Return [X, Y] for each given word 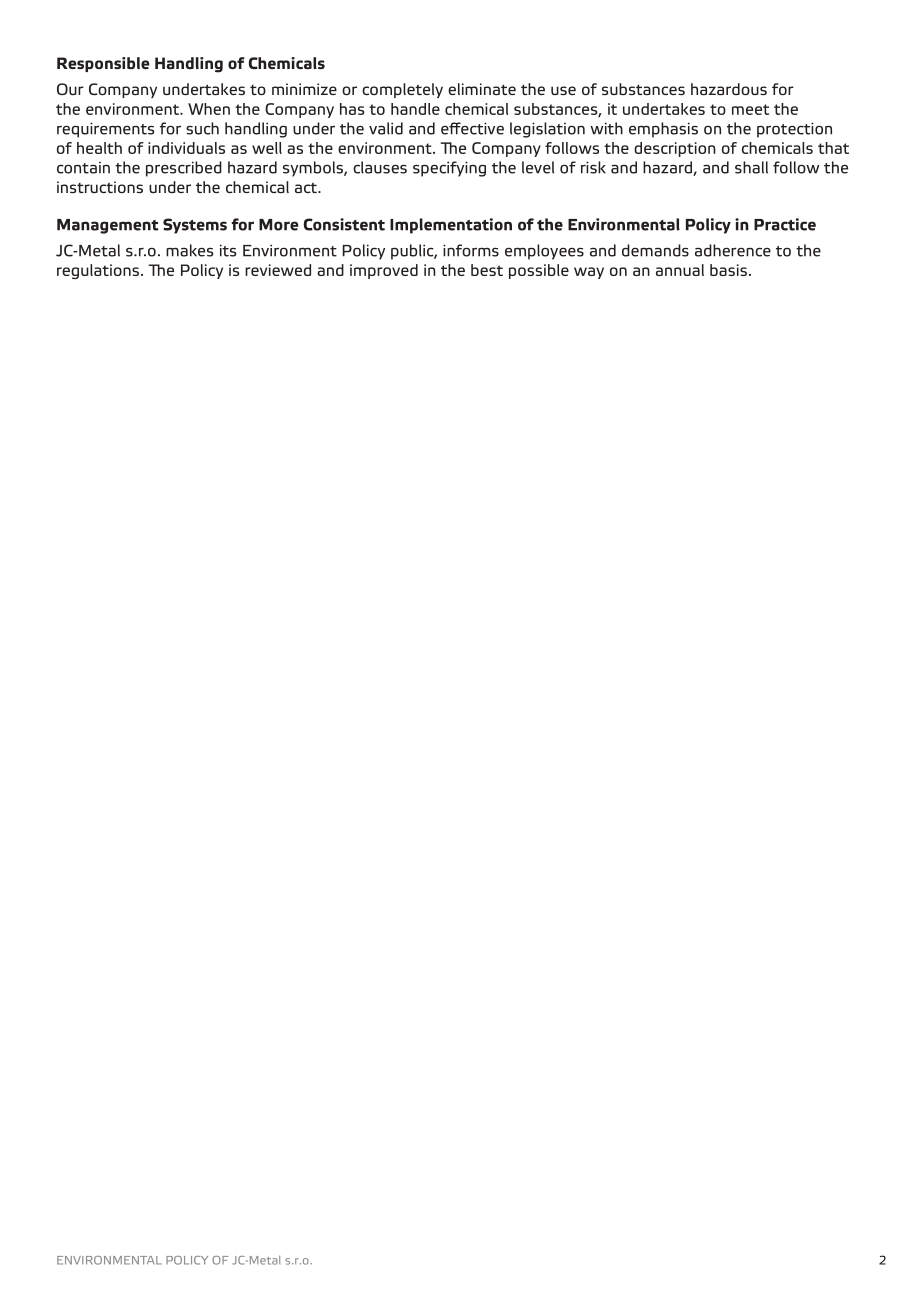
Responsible [103, 64]
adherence [733, 250]
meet [750, 109]
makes [189, 250]
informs [471, 250]
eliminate [482, 89]
